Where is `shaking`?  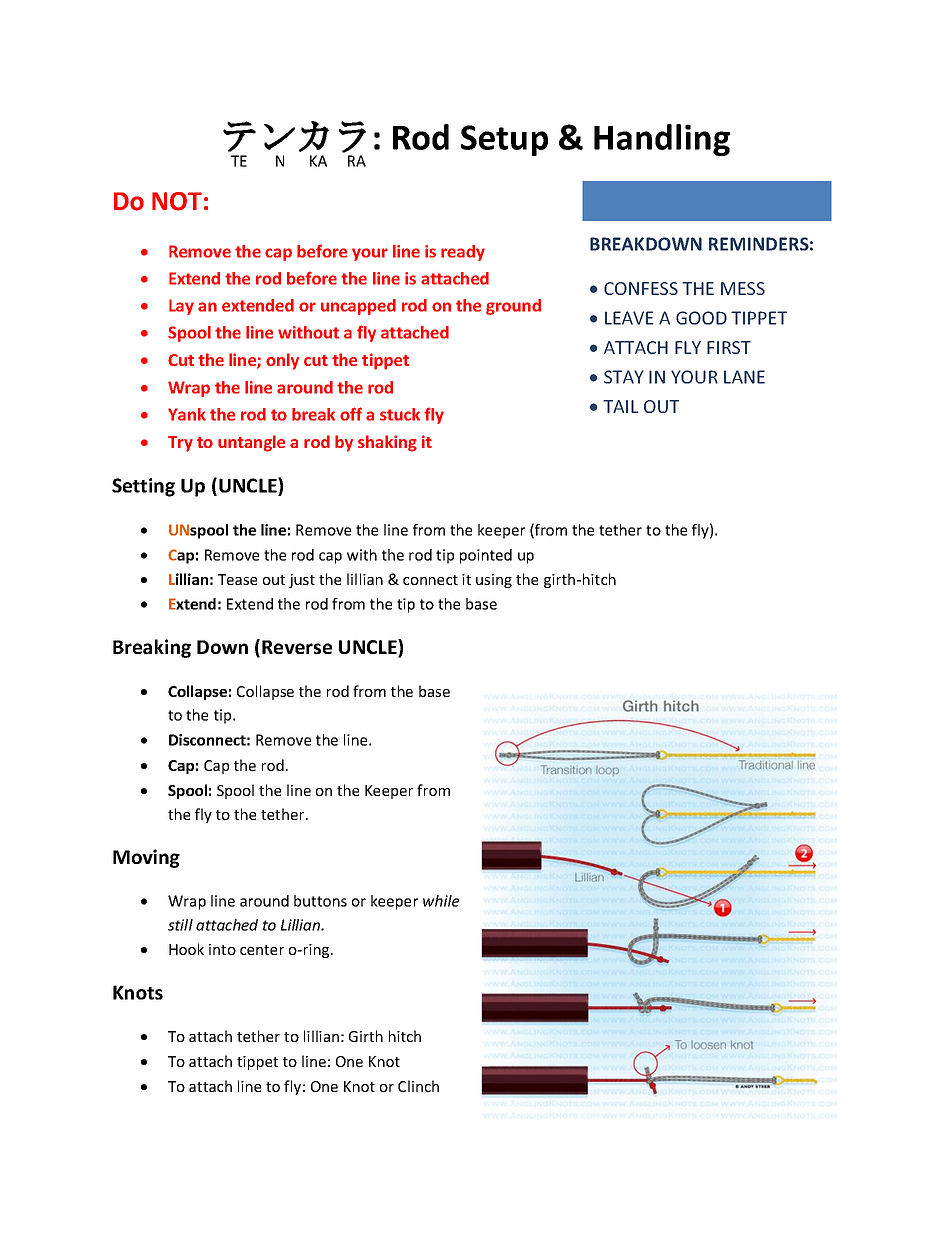 shaking is located at coordinates (387, 443).
